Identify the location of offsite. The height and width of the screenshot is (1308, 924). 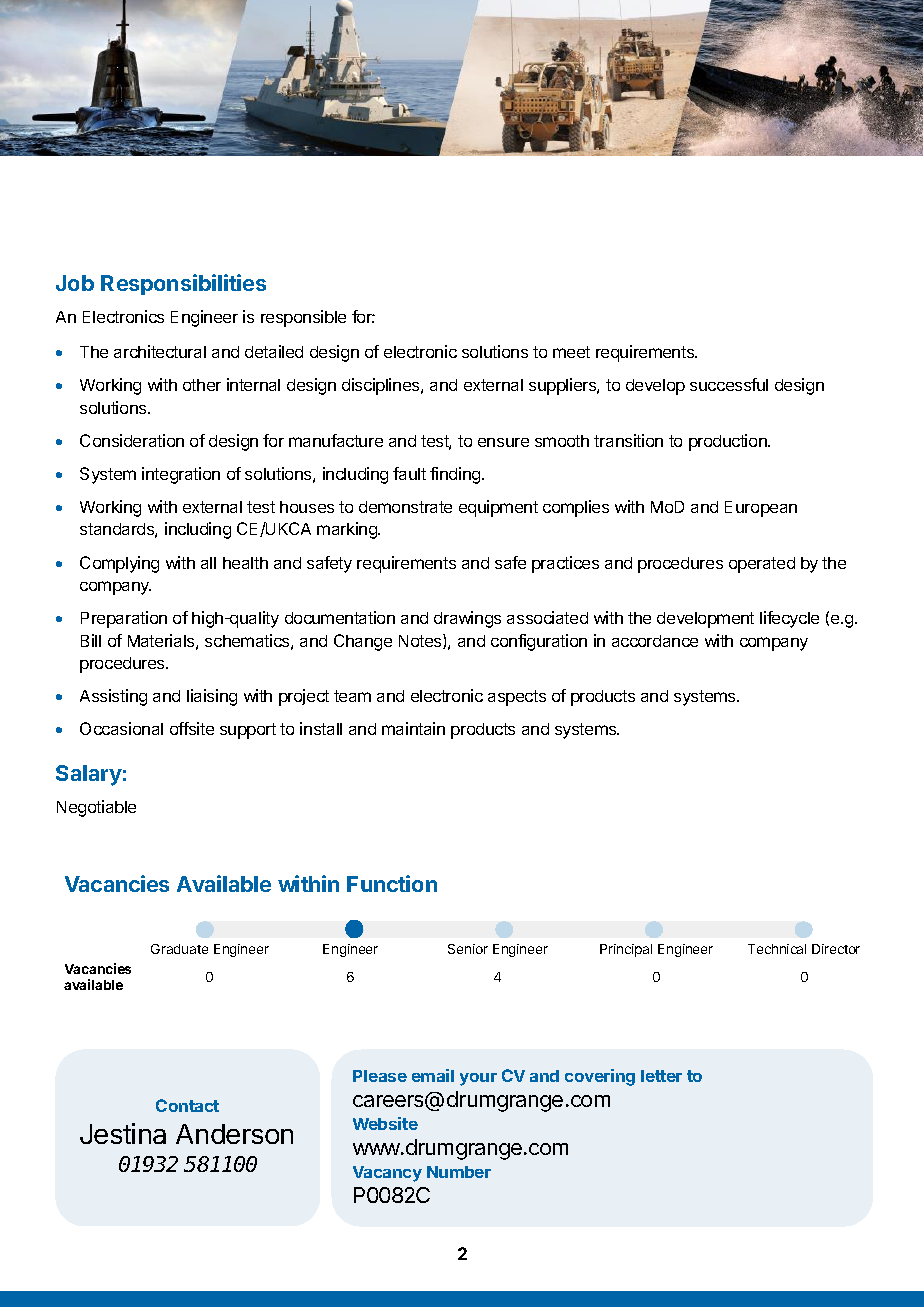
(192, 728).
